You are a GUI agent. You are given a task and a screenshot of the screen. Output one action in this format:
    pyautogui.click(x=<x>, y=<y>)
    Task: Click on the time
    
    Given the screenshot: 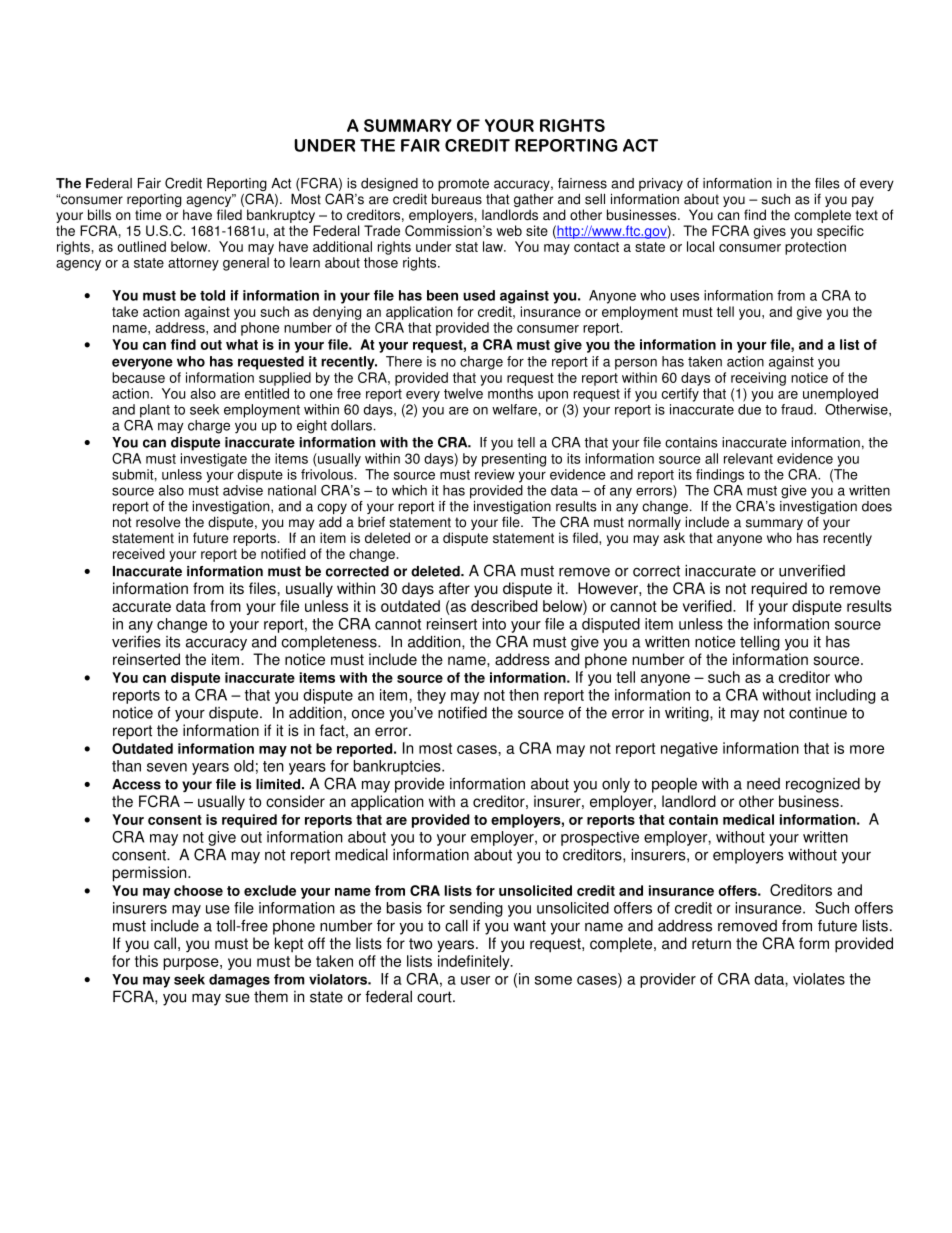 What is the action you would take?
    pyautogui.click(x=148, y=214)
